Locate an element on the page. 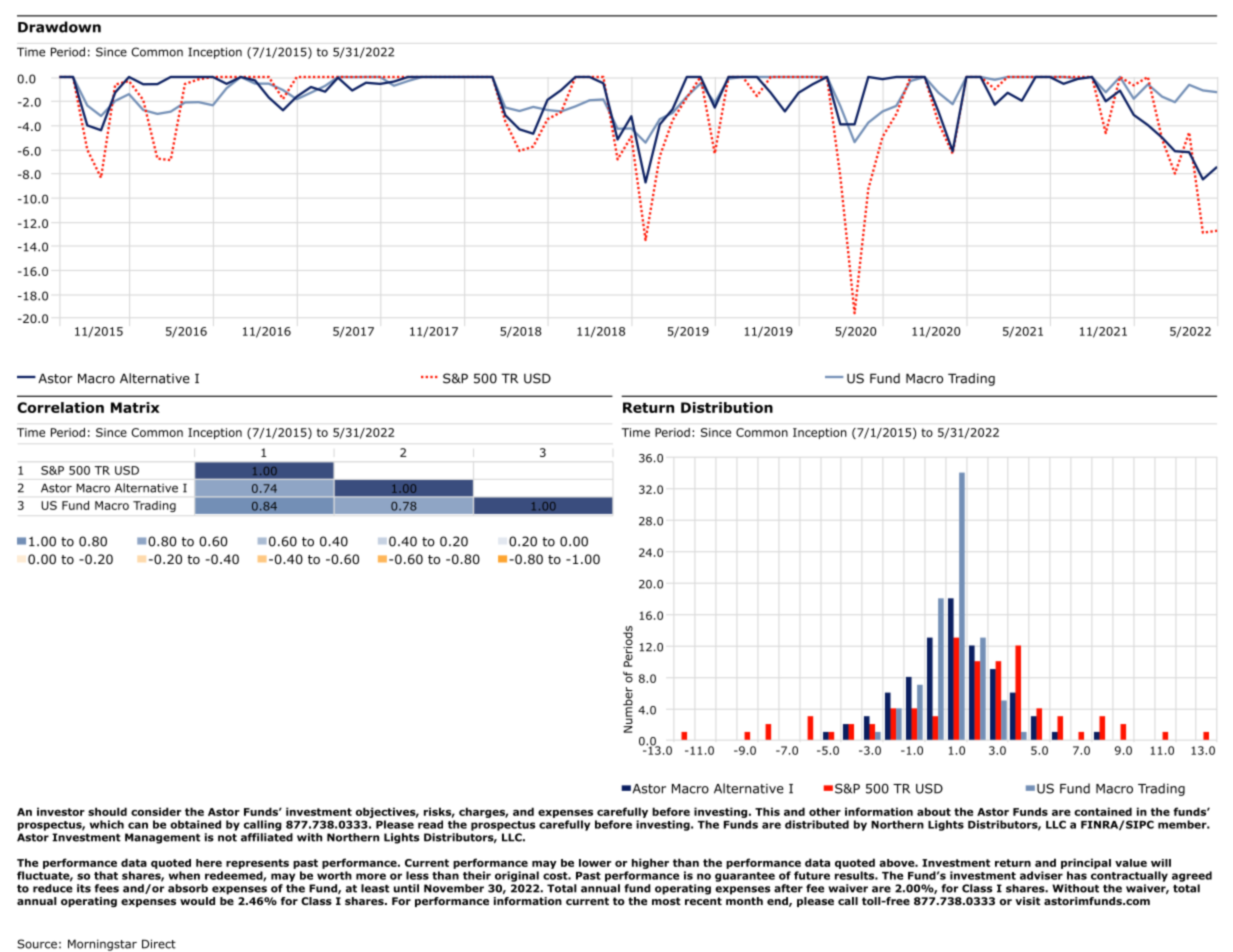 The image size is (1233, 952). most is located at coordinates (666, 901).
